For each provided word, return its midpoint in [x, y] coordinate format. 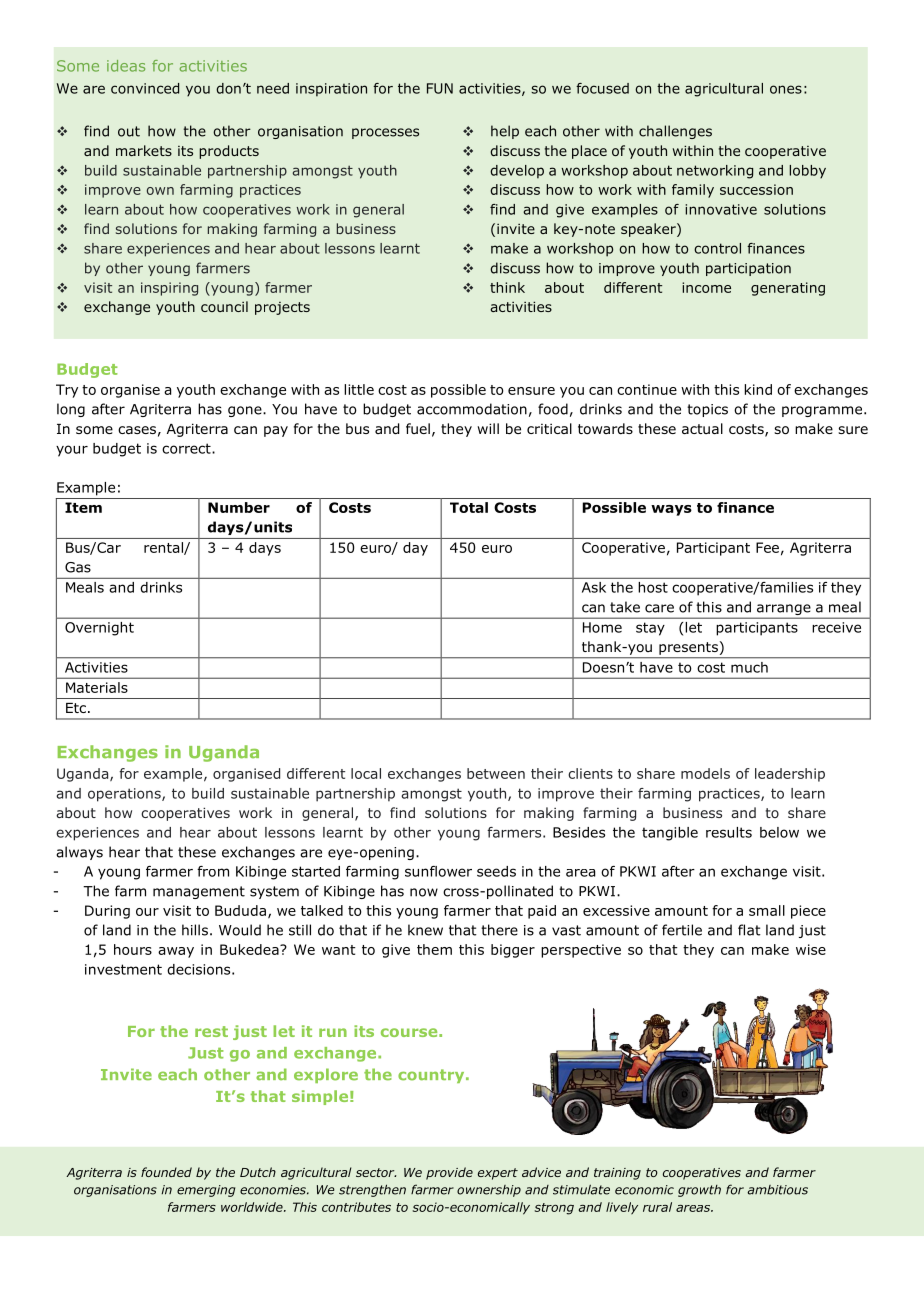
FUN [440, 88]
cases [137, 430]
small [767, 910]
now [424, 892]
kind [758, 389]
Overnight [99, 629]
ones [786, 89]
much [749, 667]
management [199, 892]
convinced [145, 88]
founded [166, 1172]
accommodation [472, 409]
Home [602, 627]
